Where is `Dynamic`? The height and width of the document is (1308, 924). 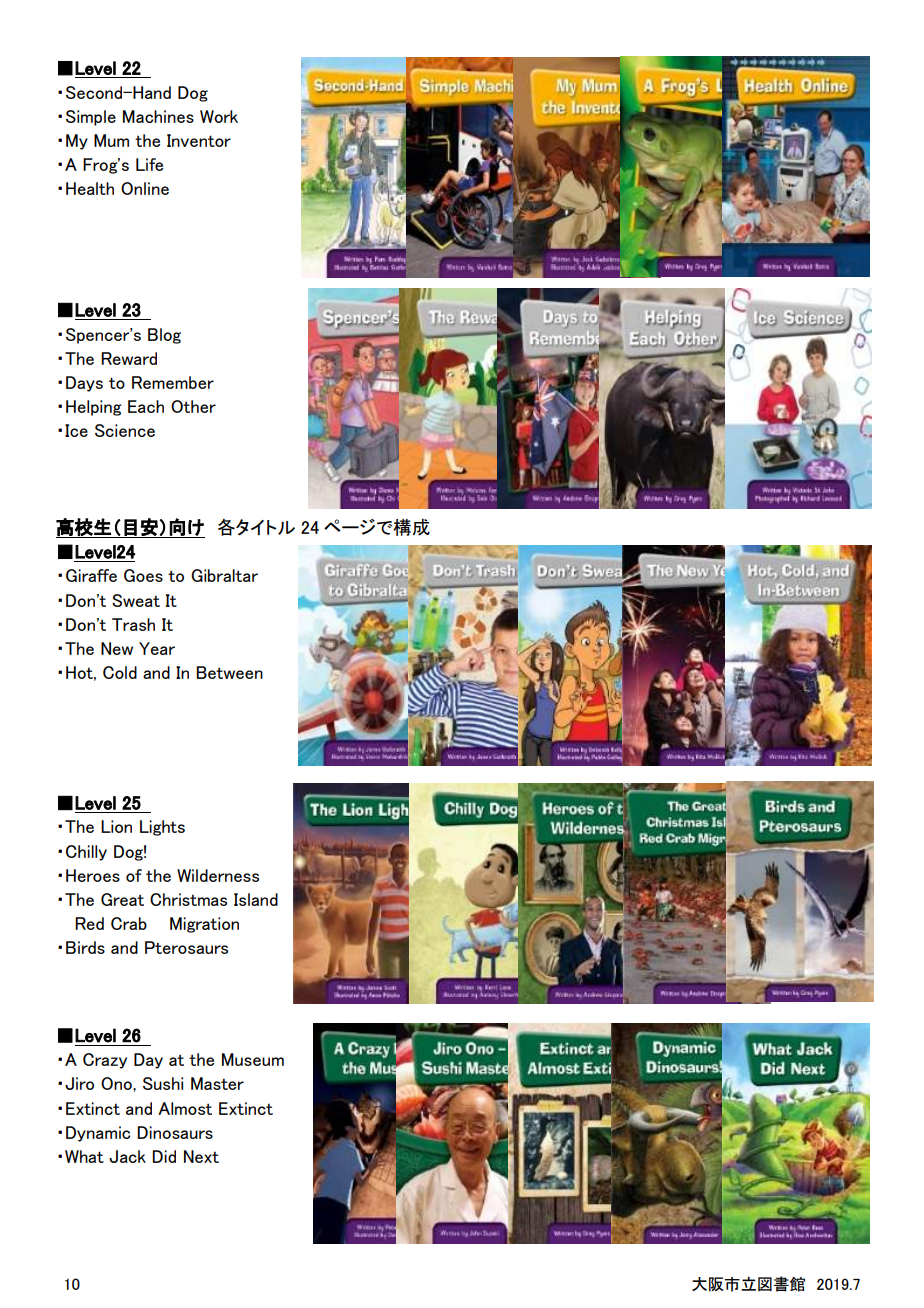
Dynamic is located at coordinates (98, 1134).
